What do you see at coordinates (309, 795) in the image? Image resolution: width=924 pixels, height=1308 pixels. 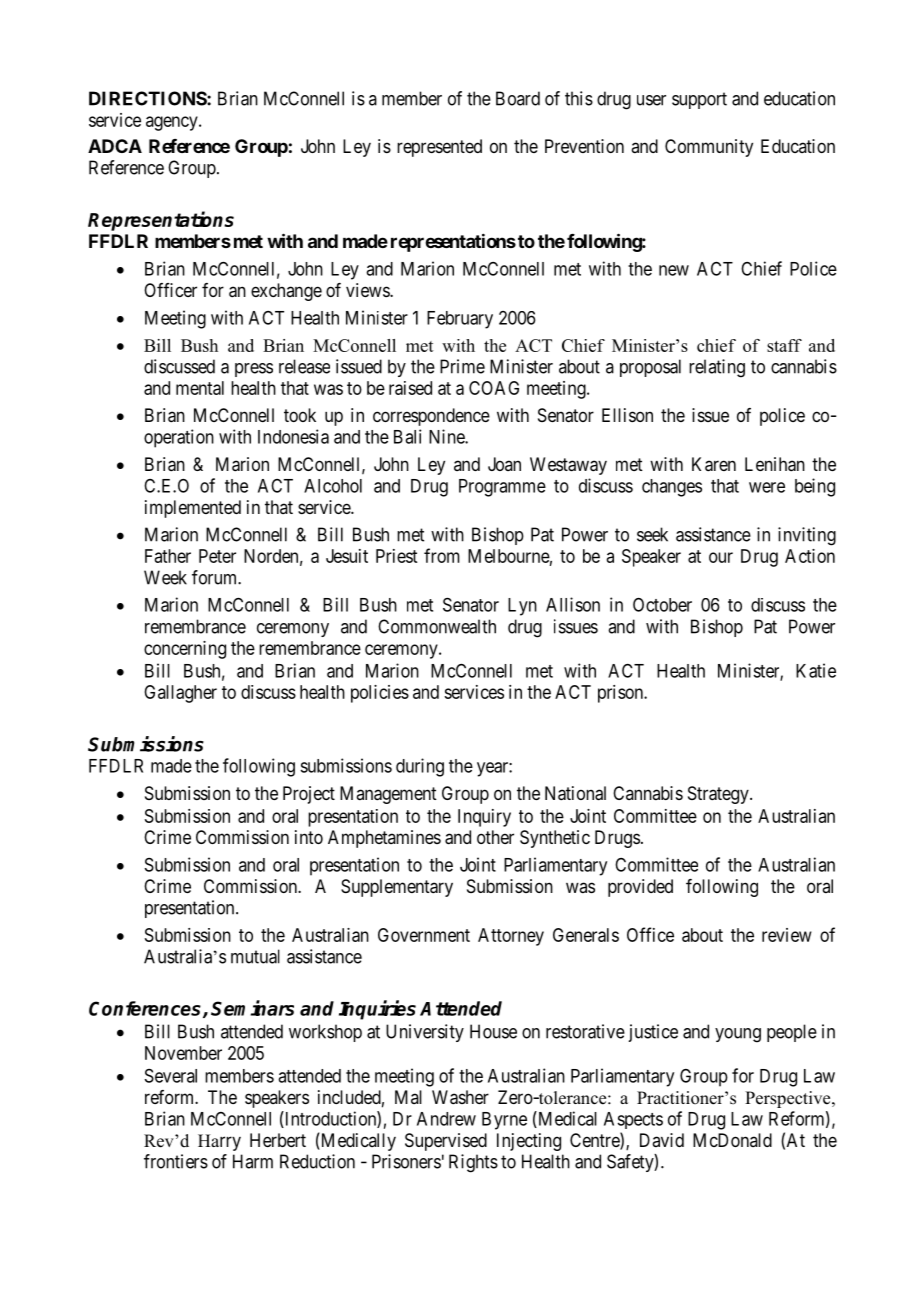 I see `Project` at bounding box center [309, 795].
